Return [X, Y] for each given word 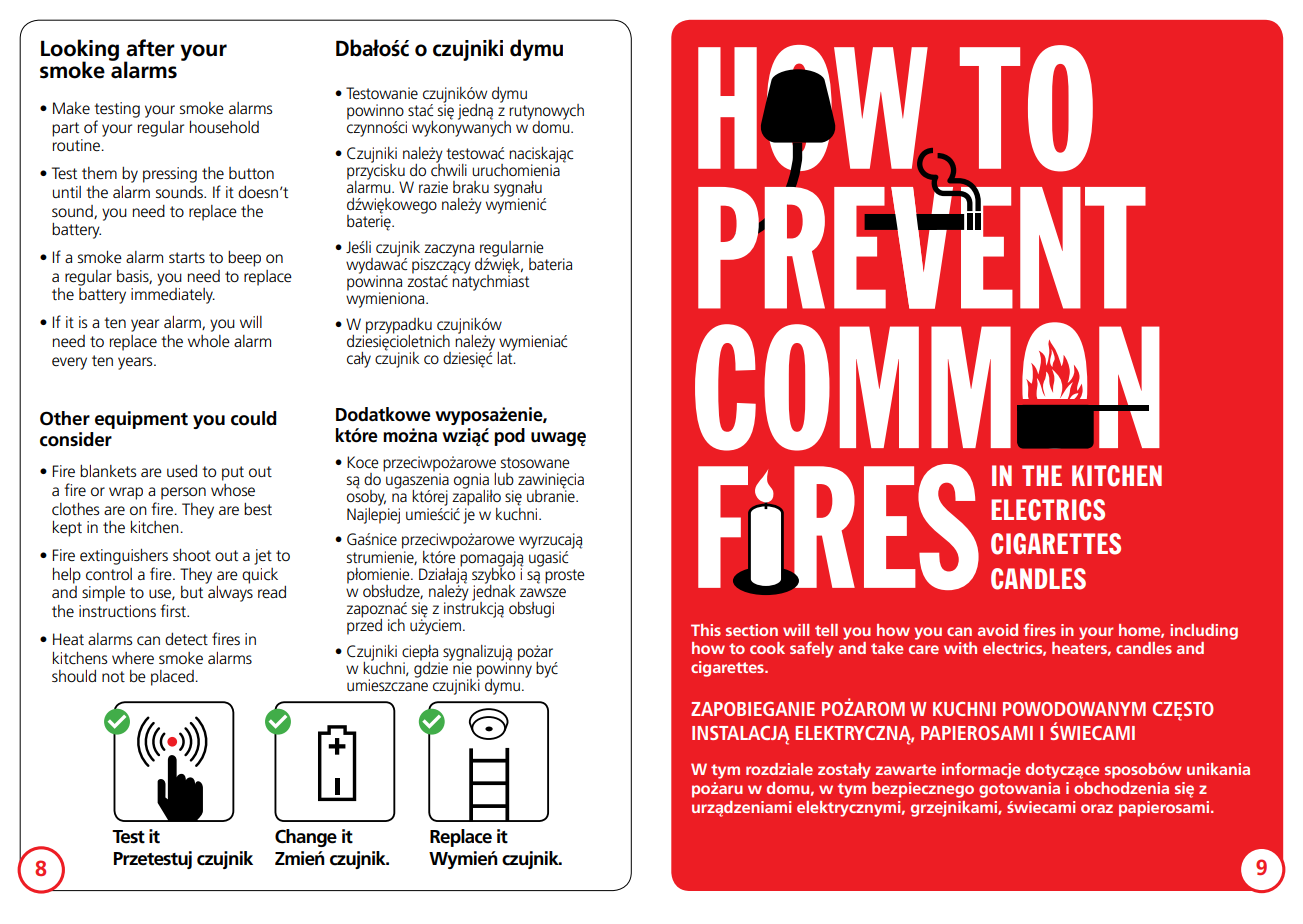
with [960, 648]
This [706, 630]
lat [506, 357]
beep [244, 259]
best [258, 509]
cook [767, 648]
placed [172, 678]
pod [509, 437]
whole [209, 341]
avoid [998, 630]
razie [433, 187]
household [224, 126]
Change [306, 838]
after [150, 48]
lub [504, 479]
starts [187, 257]
